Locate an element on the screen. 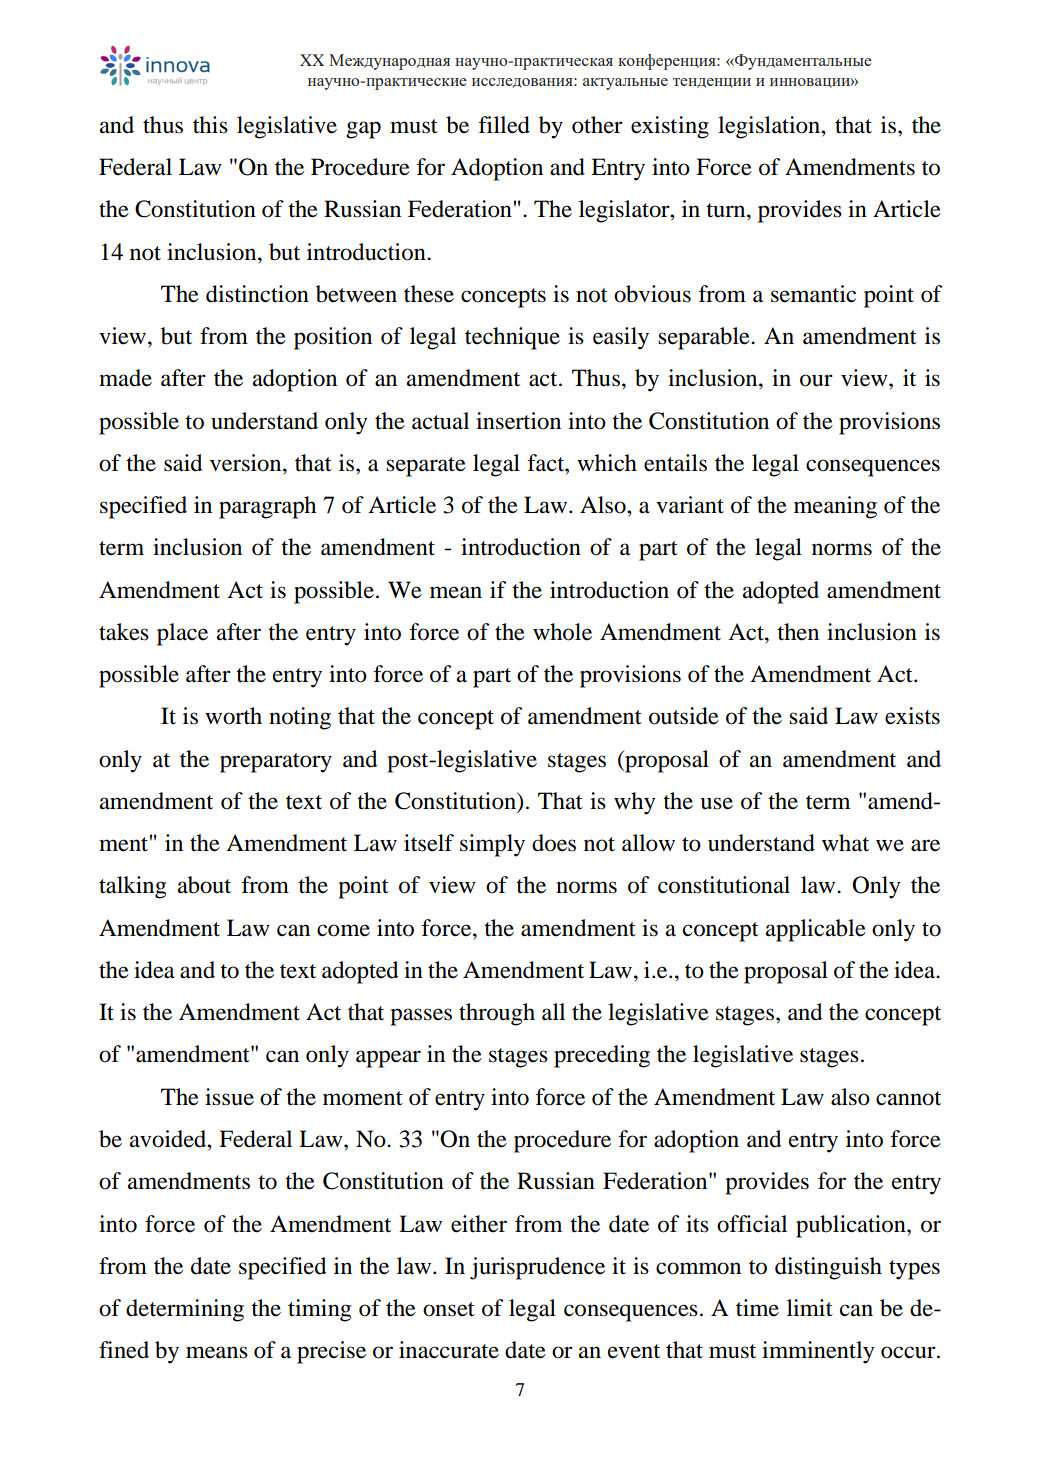 The width and height of the screenshot is (1041, 1473). exists is located at coordinates (912, 716).
